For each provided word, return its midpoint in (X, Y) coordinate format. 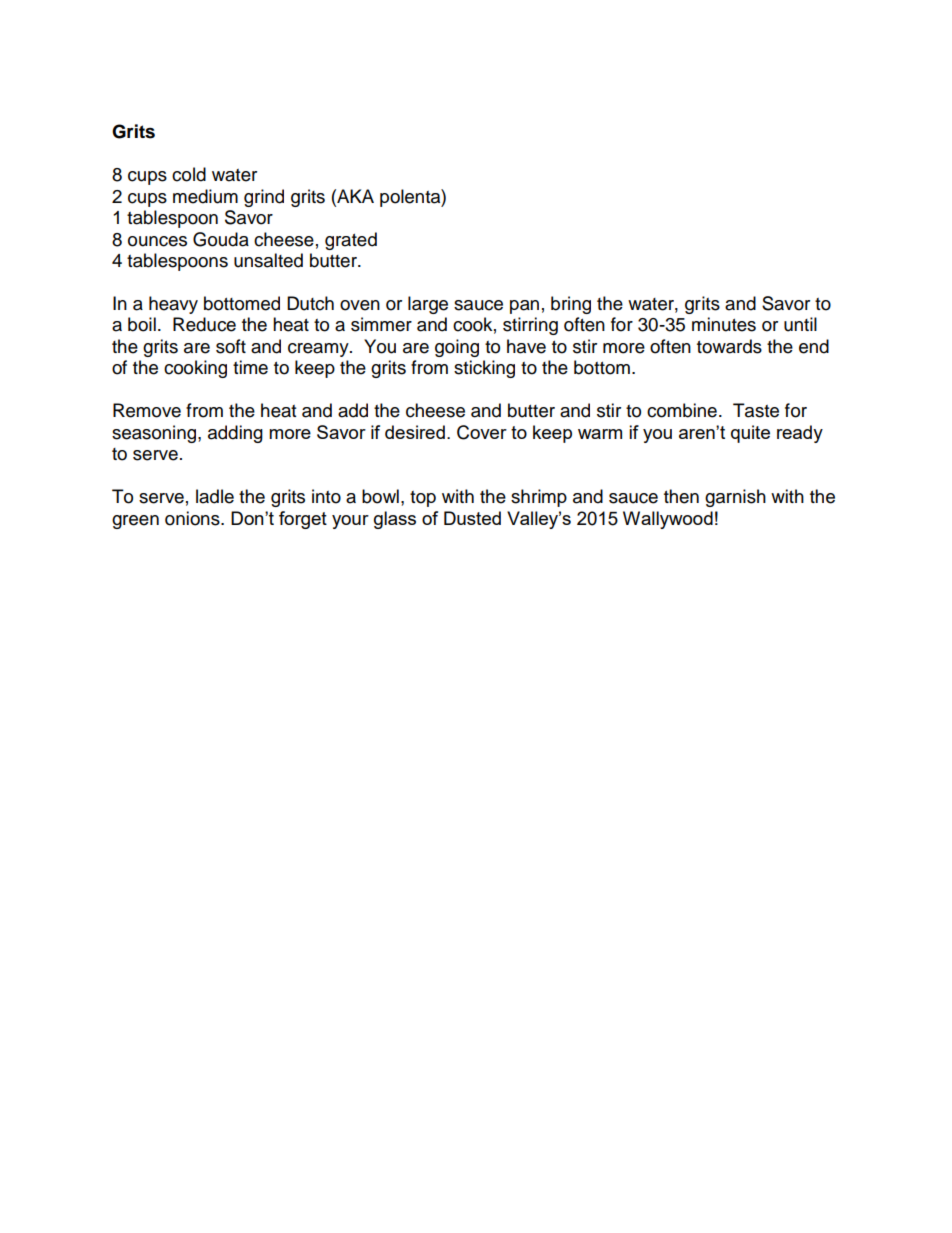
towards (729, 346)
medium (205, 196)
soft (231, 346)
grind (264, 198)
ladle (215, 496)
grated (351, 241)
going (457, 348)
